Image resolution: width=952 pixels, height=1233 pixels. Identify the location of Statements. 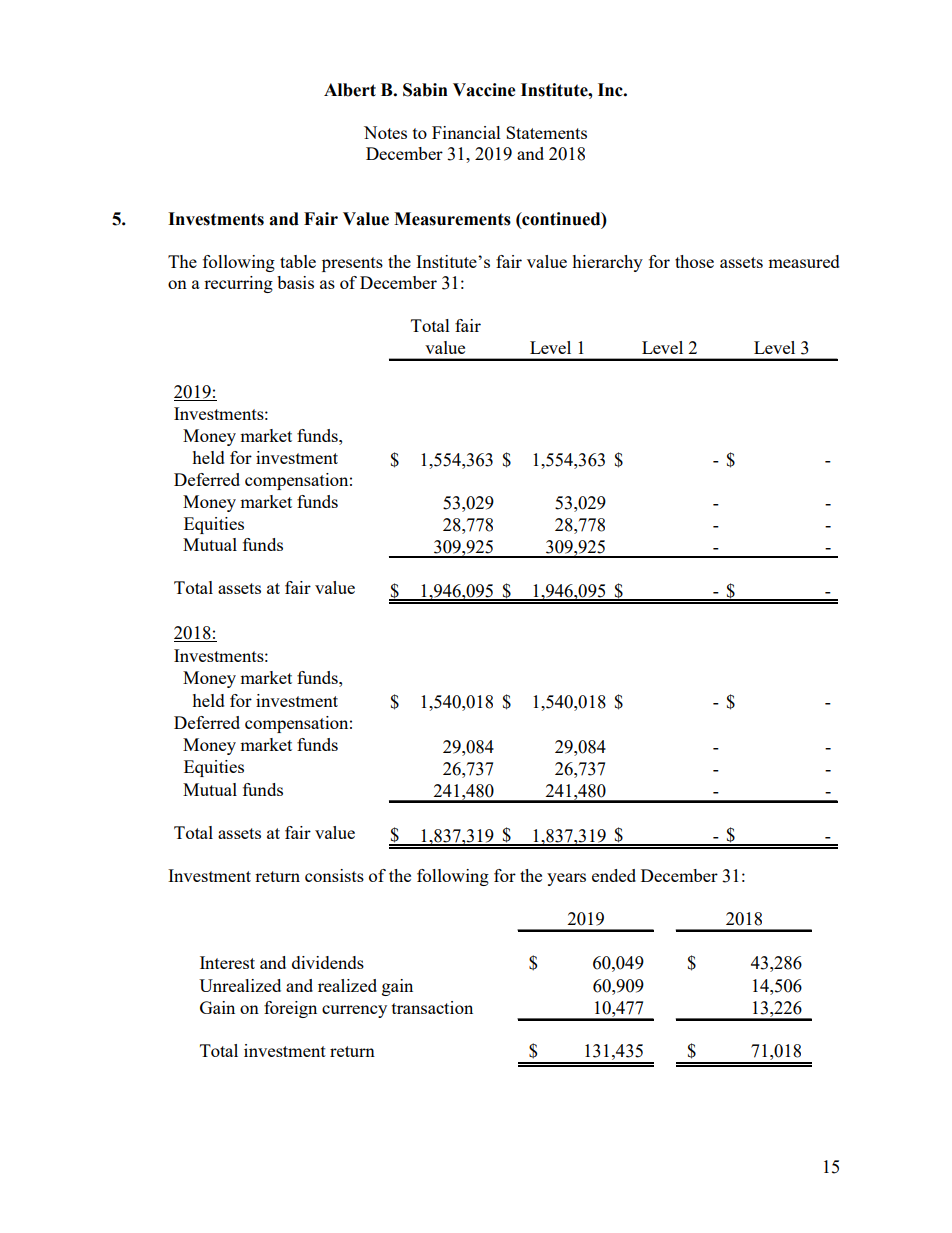
(546, 132).
